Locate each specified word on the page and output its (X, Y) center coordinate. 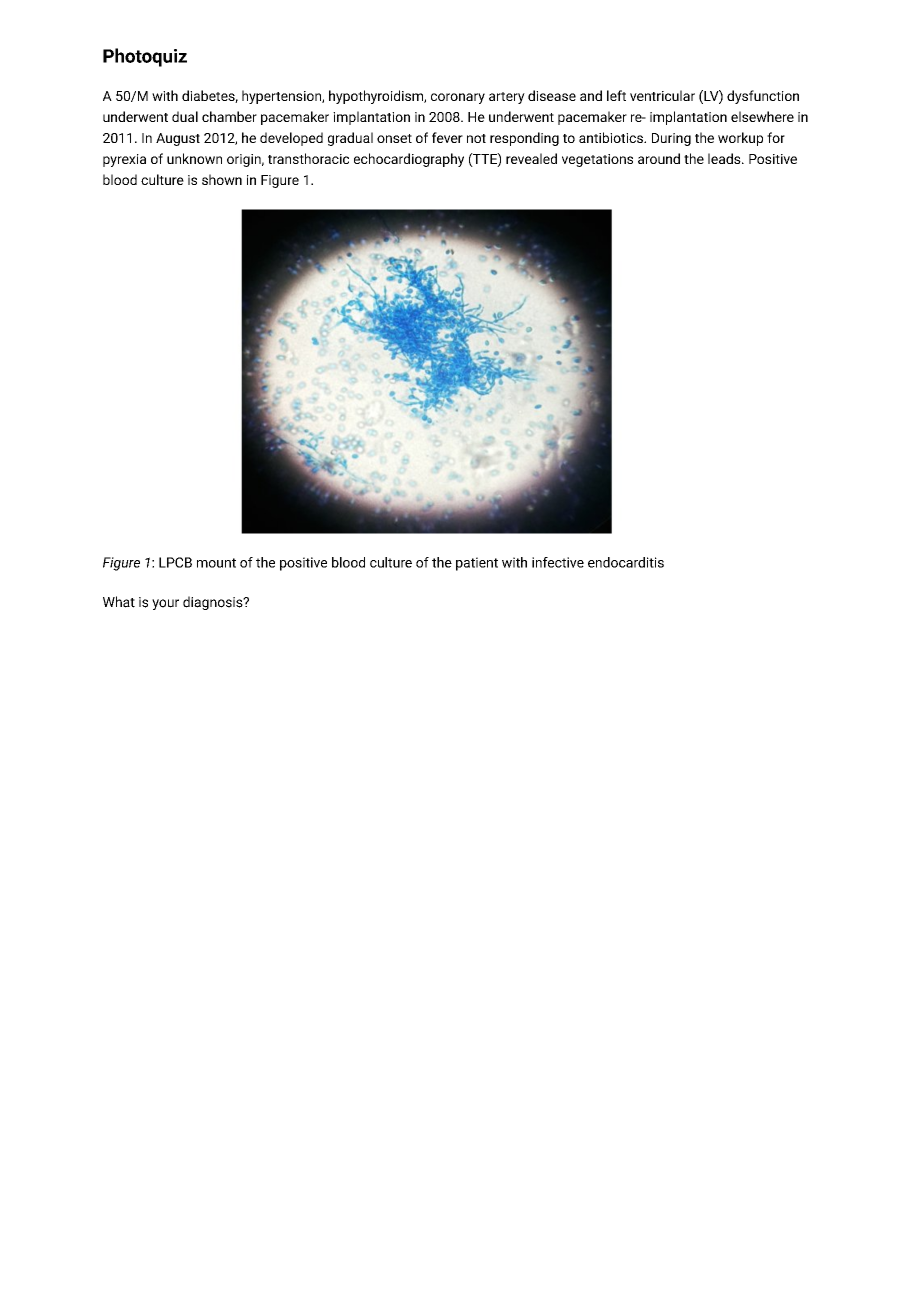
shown (222, 179)
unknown (194, 158)
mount (216, 563)
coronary (458, 98)
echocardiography (409, 160)
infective (558, 562)
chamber (229, 116)
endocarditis (626, 562)
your (165, 604)
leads (725, 158)
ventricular (662, 95)
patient (477, 564)
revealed (531, 158)
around (659, 158)
